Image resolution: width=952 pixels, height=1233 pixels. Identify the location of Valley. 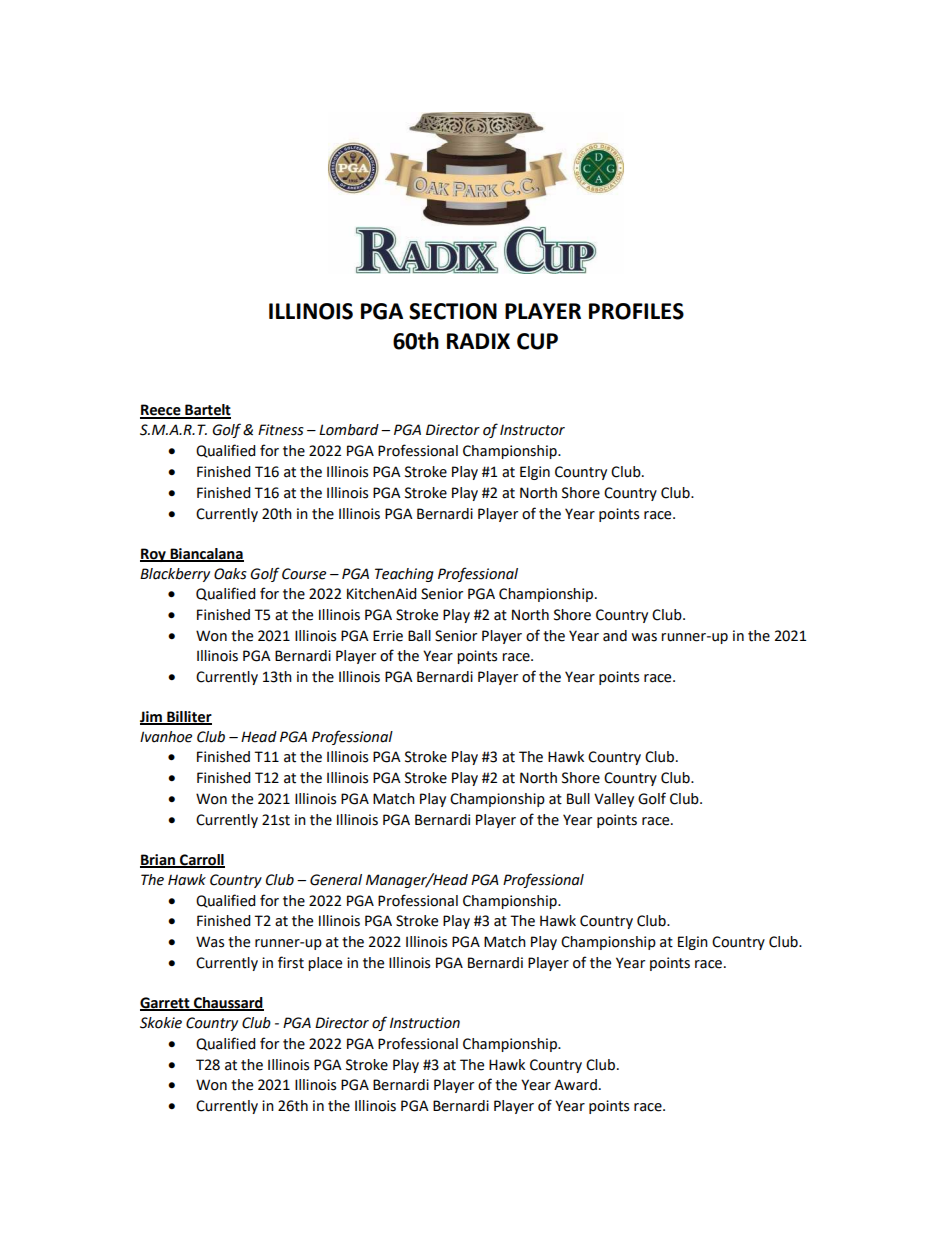
(614, 800).
